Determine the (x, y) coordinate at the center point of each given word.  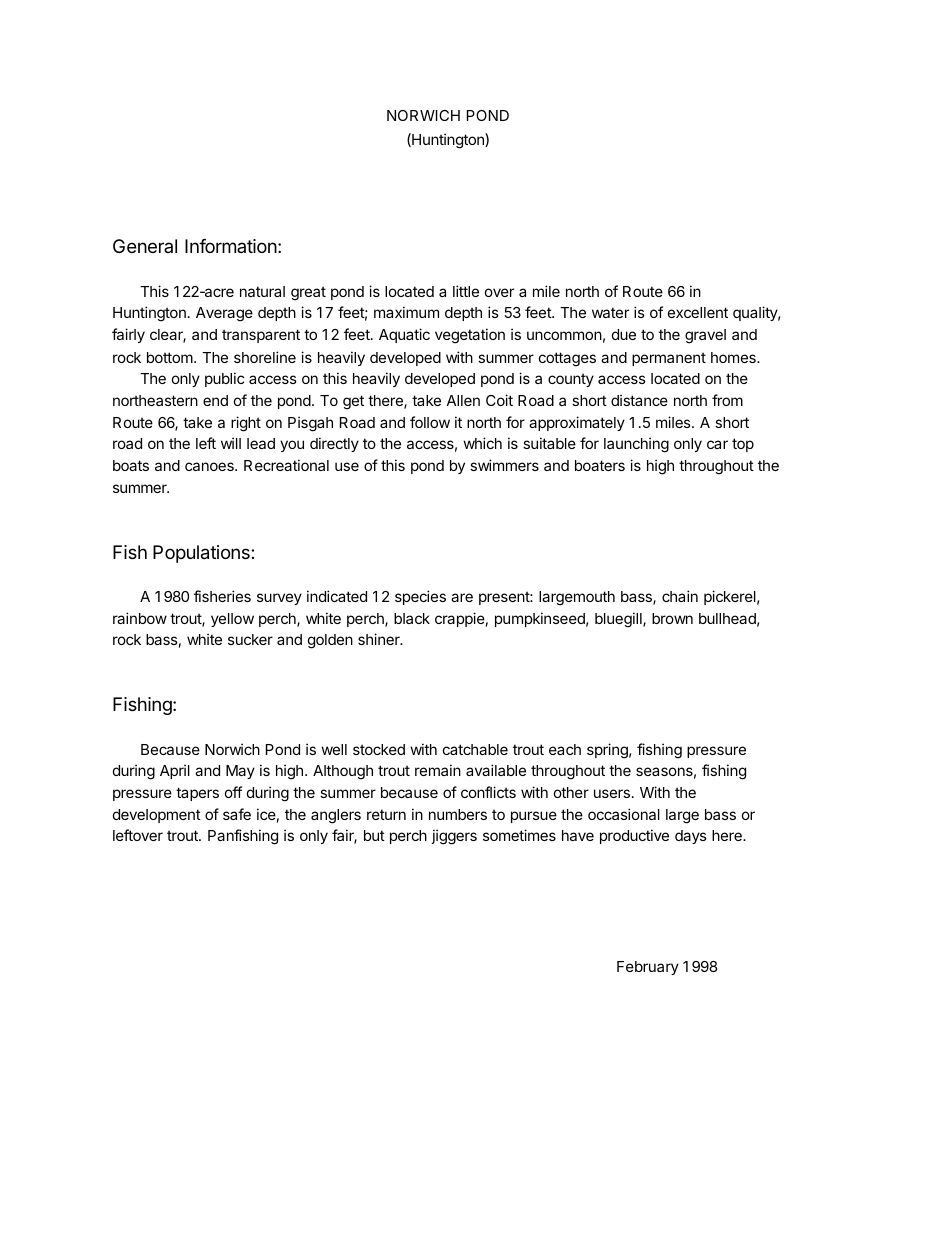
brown (672, 618)
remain (438, 770)
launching (636, 445)
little (466, 291)
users (612, 793)
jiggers (454, 837)
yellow (232, 620)
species (420, 597)
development (157, 816)
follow (430, 422)
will (231, 443)
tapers (197, 794)
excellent (698, 312)
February (648, 968)
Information (231, 246)
